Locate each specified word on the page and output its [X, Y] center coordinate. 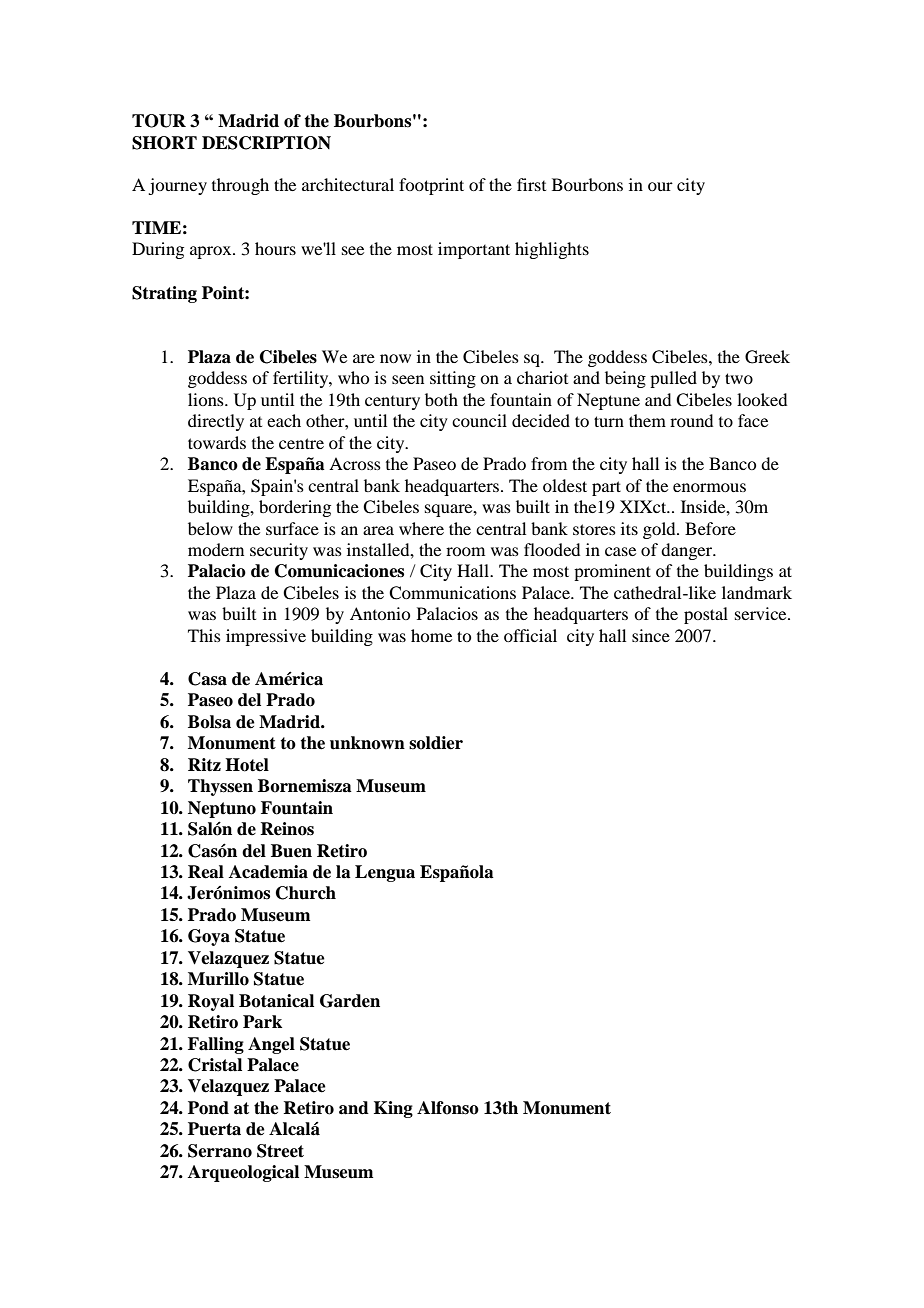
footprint [431, 186]
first [531, 184]
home [431, 635]
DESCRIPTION [266, 143]
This [204, 635]
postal [706, 615]
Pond [208, 1108]
